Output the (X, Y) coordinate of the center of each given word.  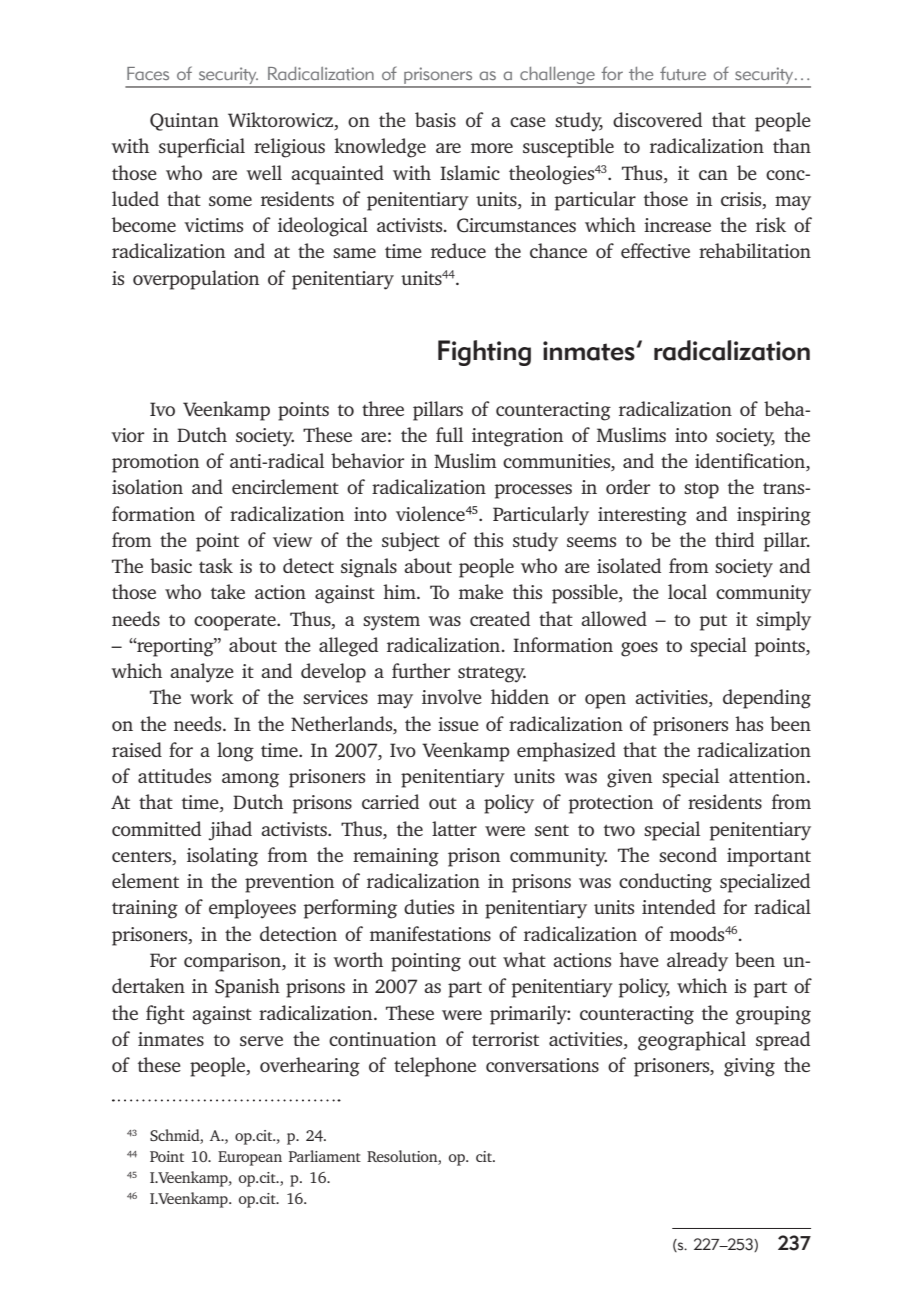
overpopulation (196, 280)
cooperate (236, 622)
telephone (435, 1067)
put (713, 622)
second (688, 854)
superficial (202, 148)
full (449, 434)
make (481, 591)
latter (454, 828)
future (683, 73)
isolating (222, 857)
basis (435, 119)
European (250, 1158)
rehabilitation (755, 250)
